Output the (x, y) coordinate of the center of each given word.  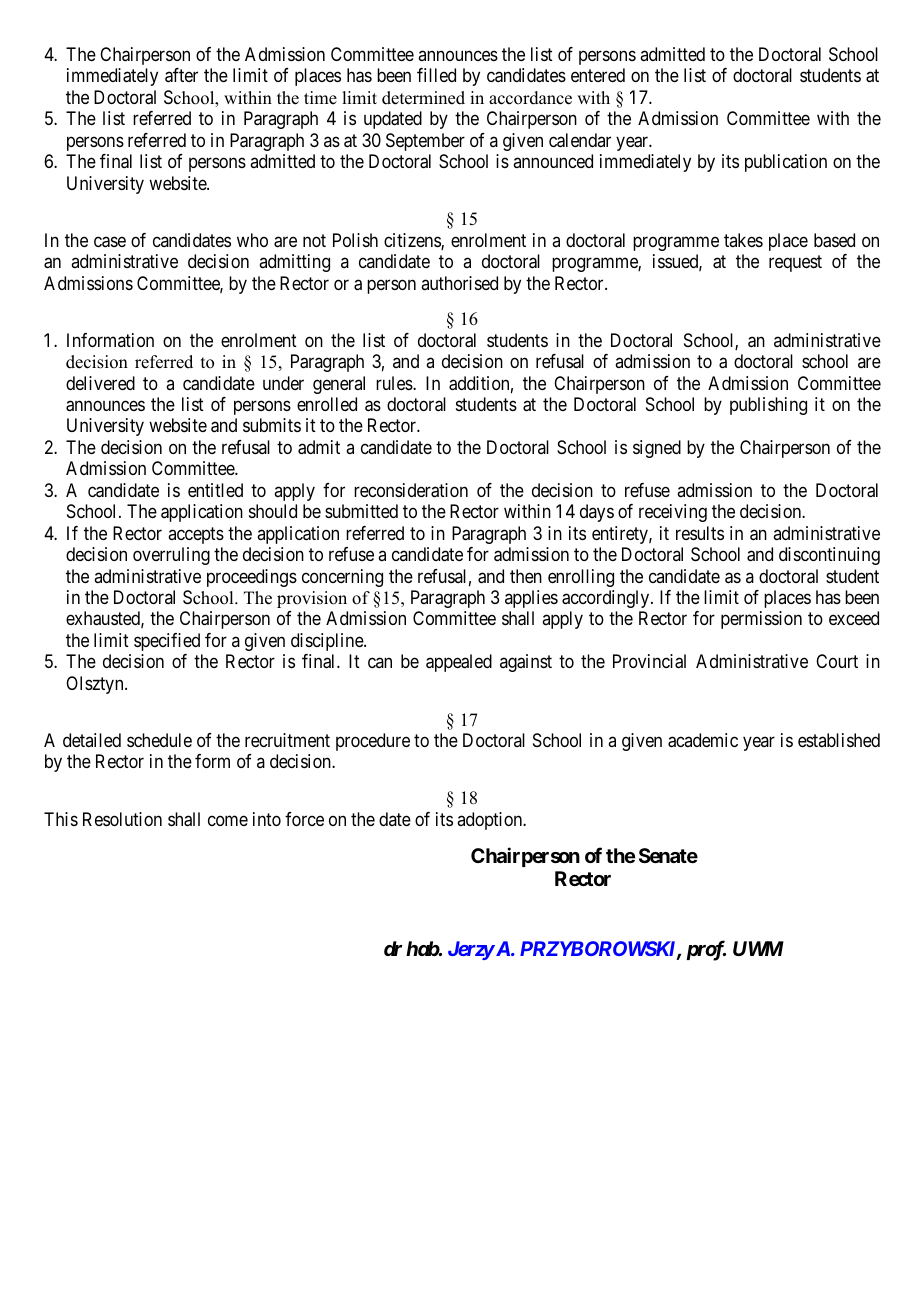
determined (423, 98)
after (181, 75)
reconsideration (411, 490)
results (700, 533)
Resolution (122, 819)
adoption (491, 821)
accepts (196, 535)
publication (786, 163)
